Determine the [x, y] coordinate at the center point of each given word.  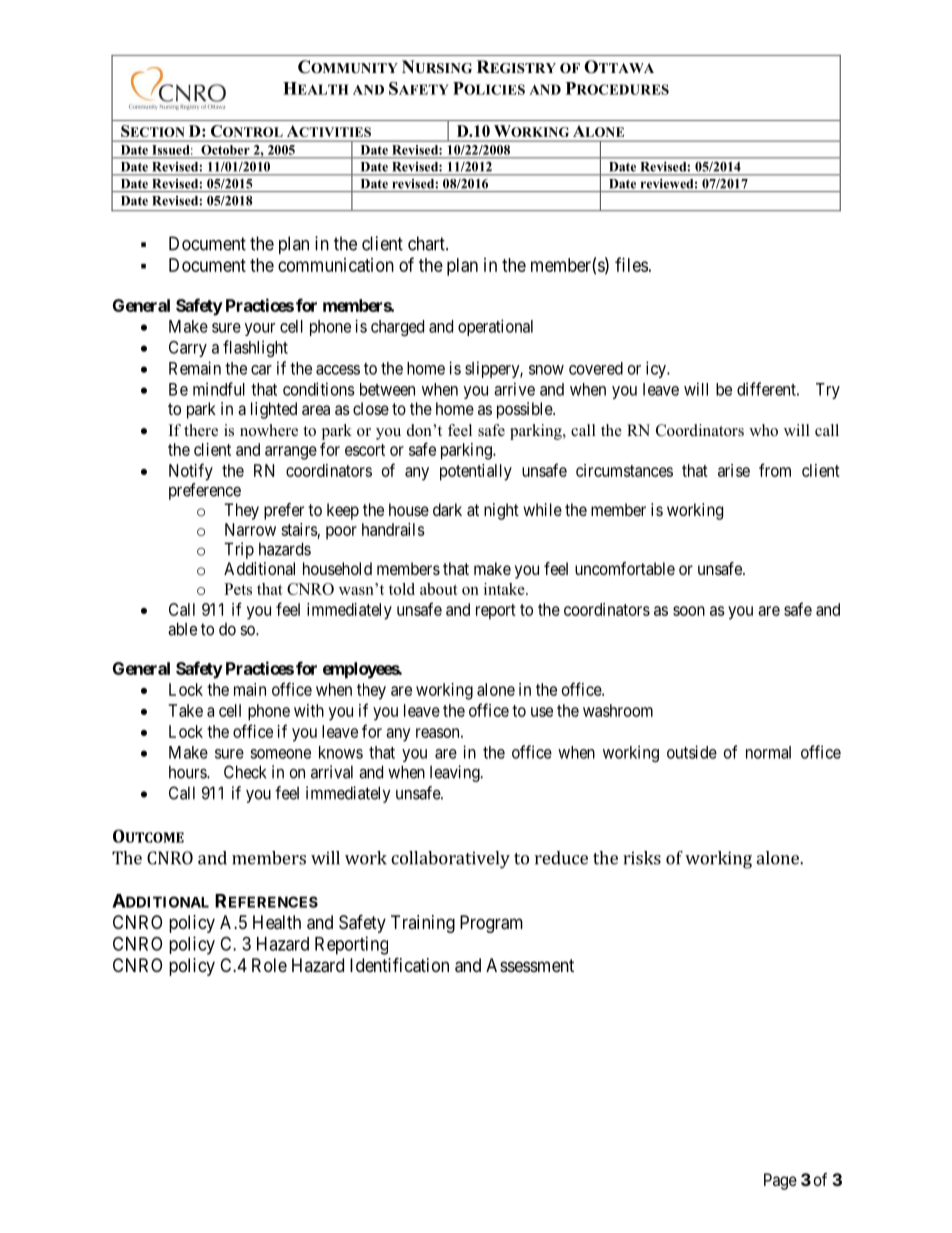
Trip [239, 550]
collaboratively [450, 860]
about [439, 589]
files [631, 264]
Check [245, 772]
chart [427, 243]
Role [269, 965]
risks [642, 858]
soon [689, 611]
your [260, 329]
